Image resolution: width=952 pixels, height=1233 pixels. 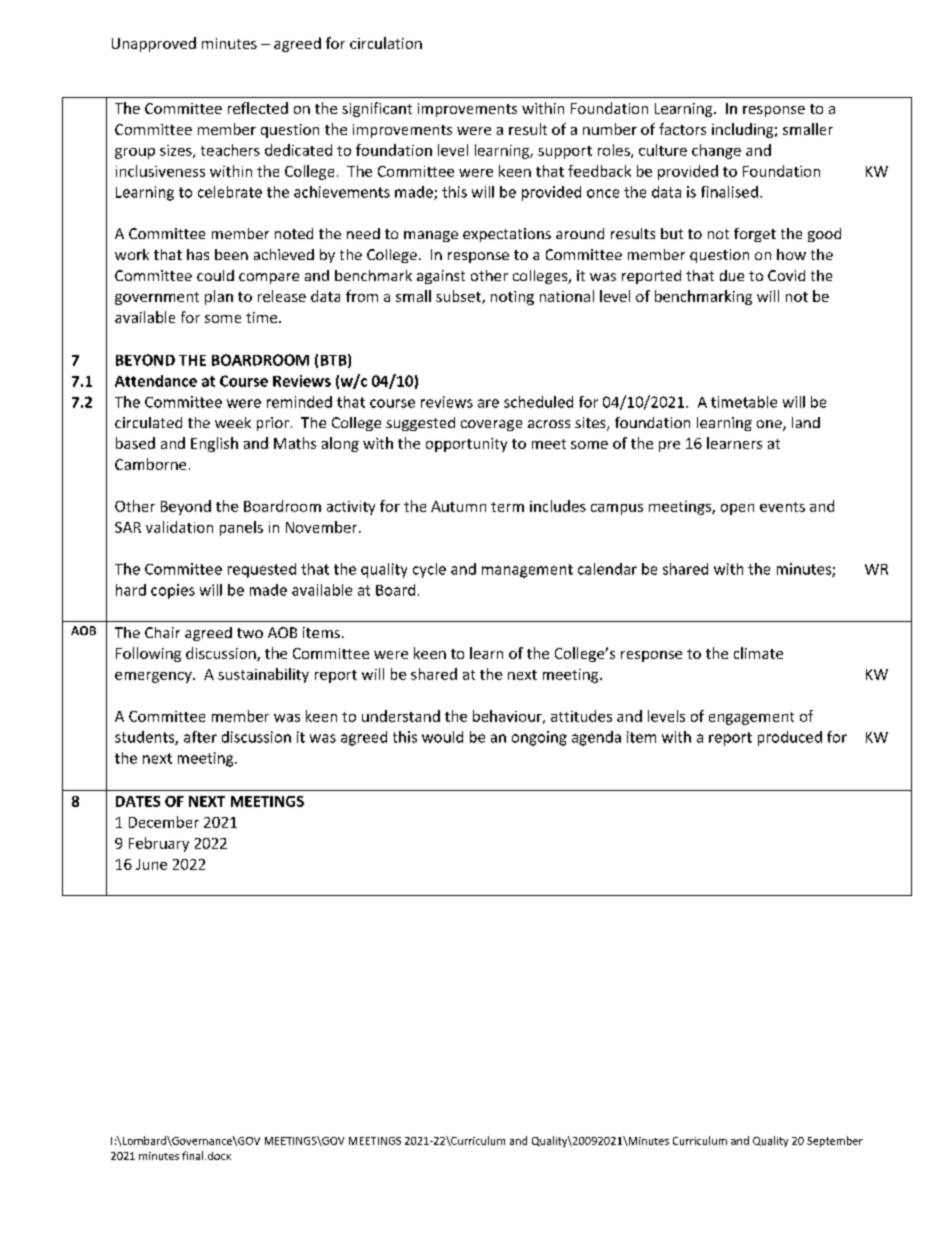 I want to click on due, so click(x=732, y=275).
